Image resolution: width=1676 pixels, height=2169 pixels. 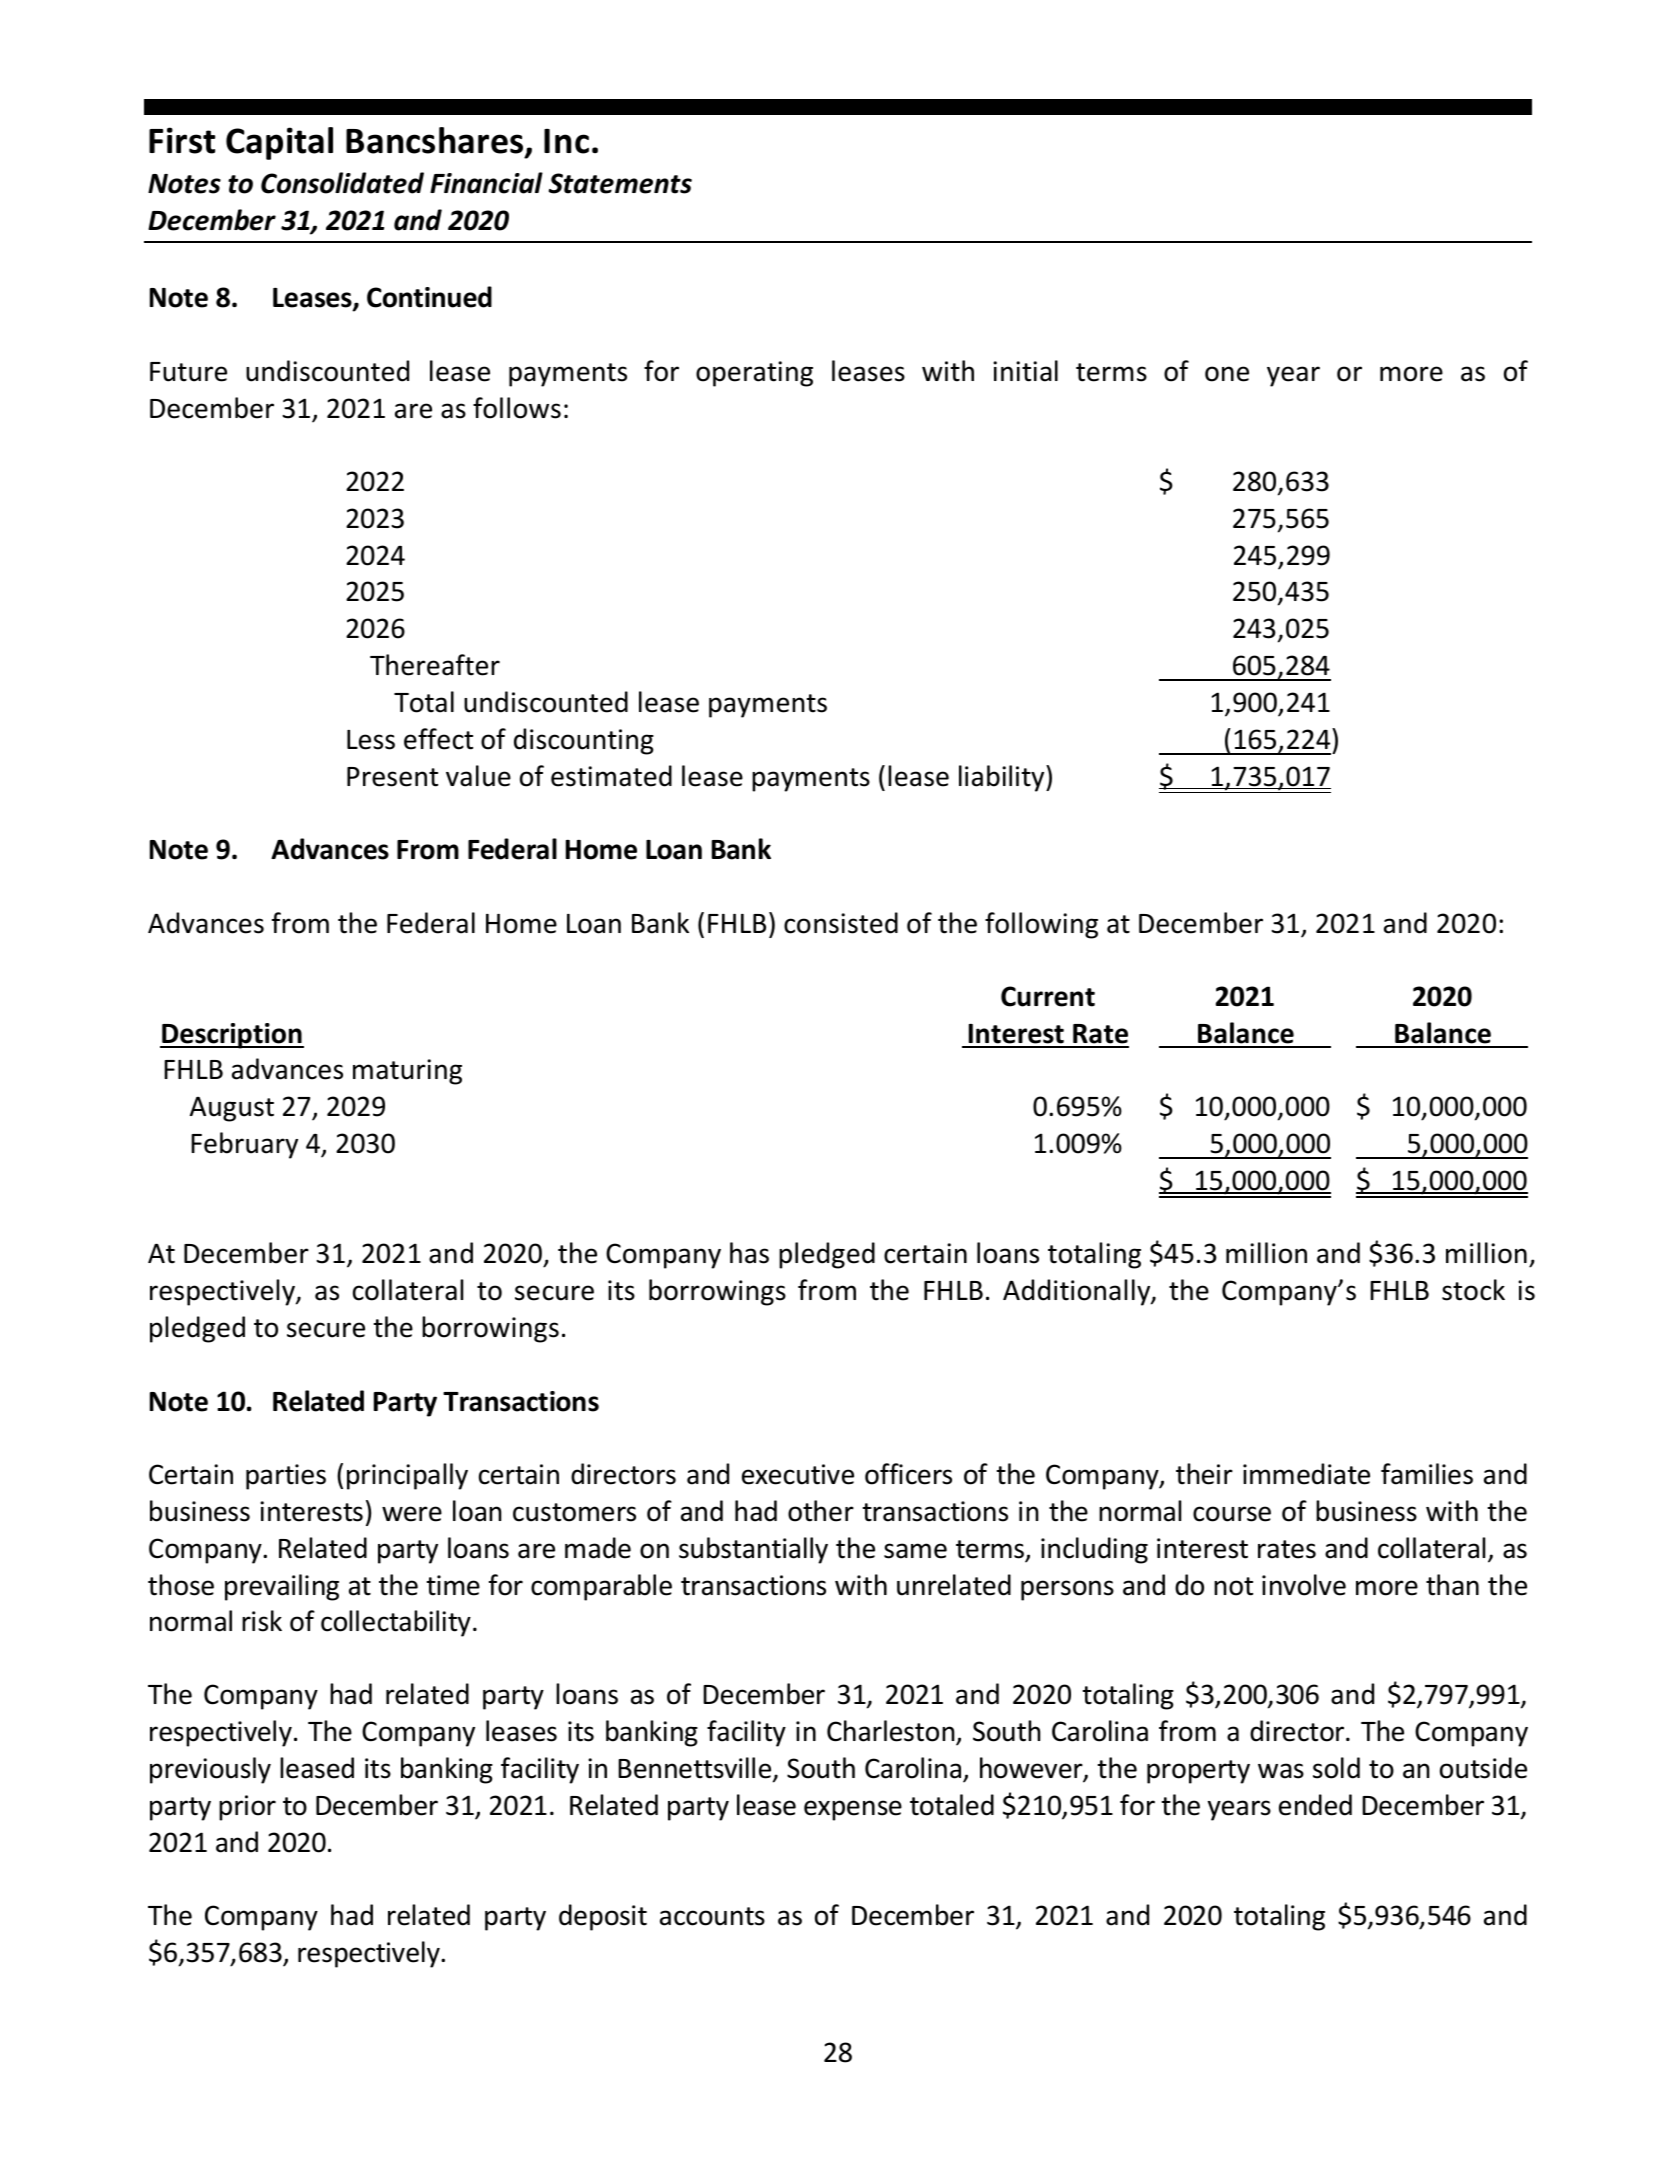 I want to click on prior, so click(x=247, y=1808).
